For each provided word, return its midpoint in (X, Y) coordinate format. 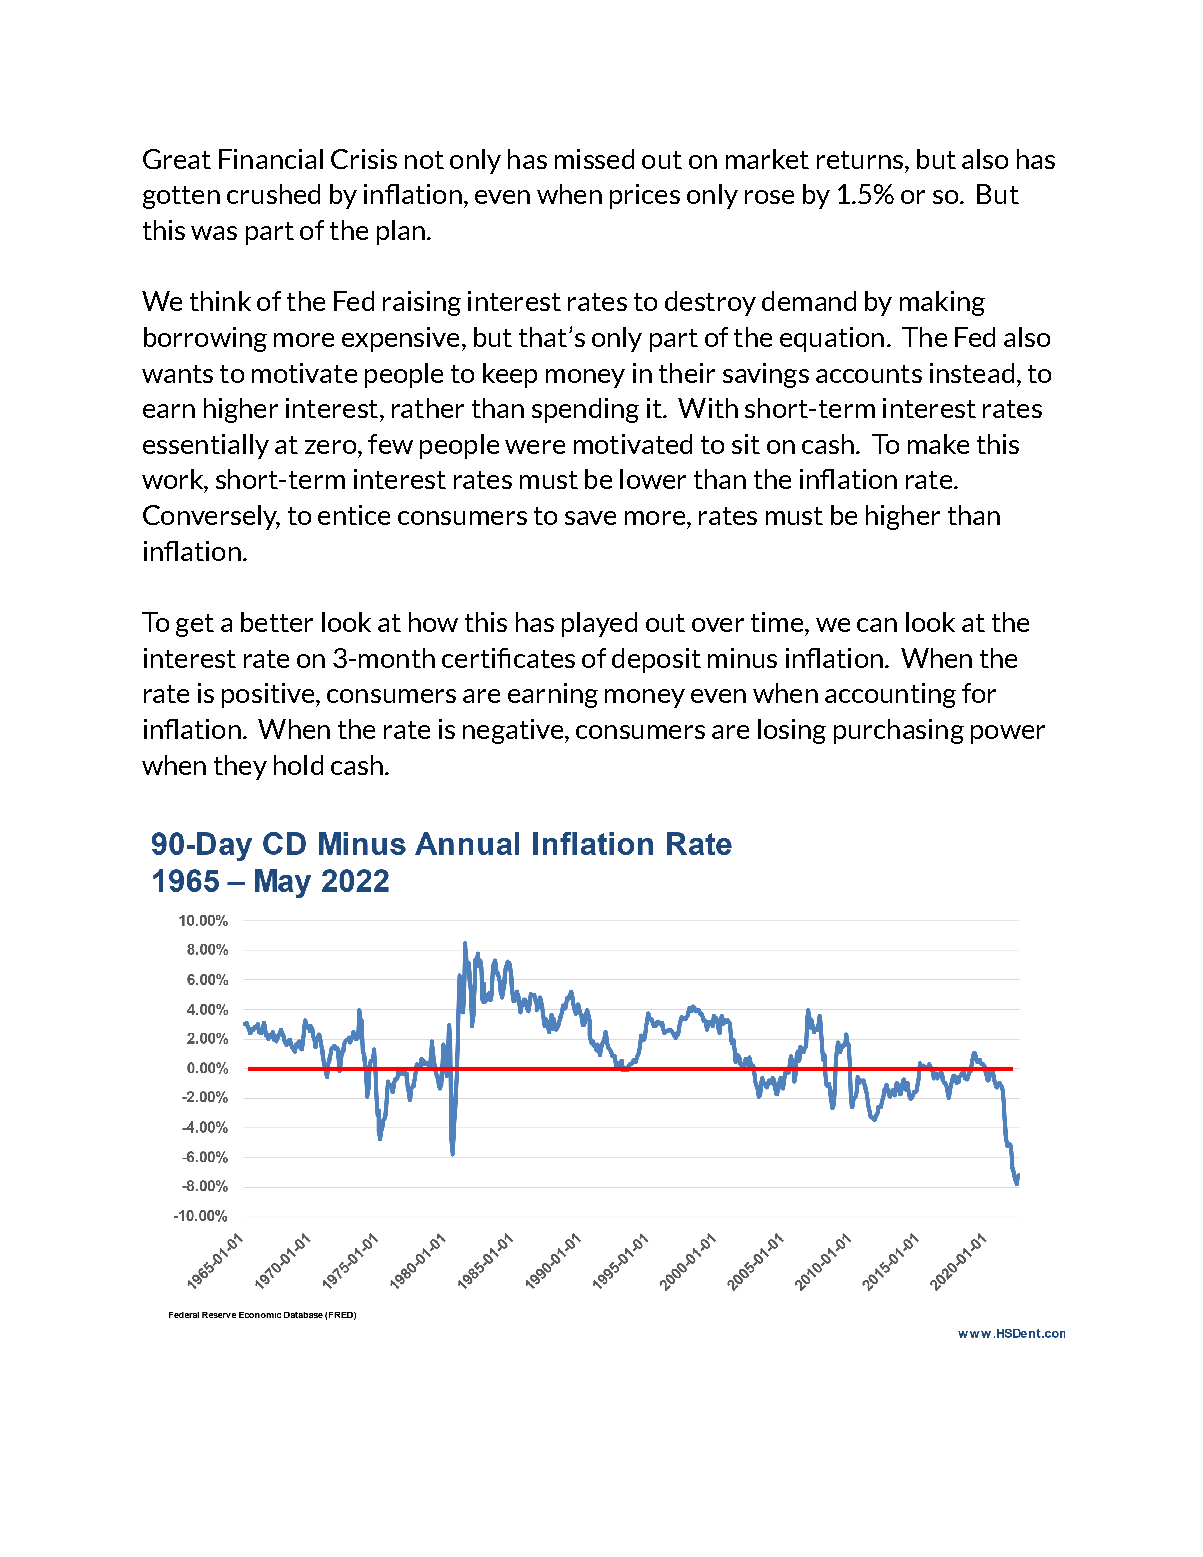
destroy (710, 303)
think (220, 301)
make (938, 444)
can (877, 625)
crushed (273, 194)
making (942, 303)
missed (594, 159)
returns (860, 160)
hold (298, 765)
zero (332, 447)
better (277, 622)
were (535, 447)
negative (513, 731)
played (599, 624)
